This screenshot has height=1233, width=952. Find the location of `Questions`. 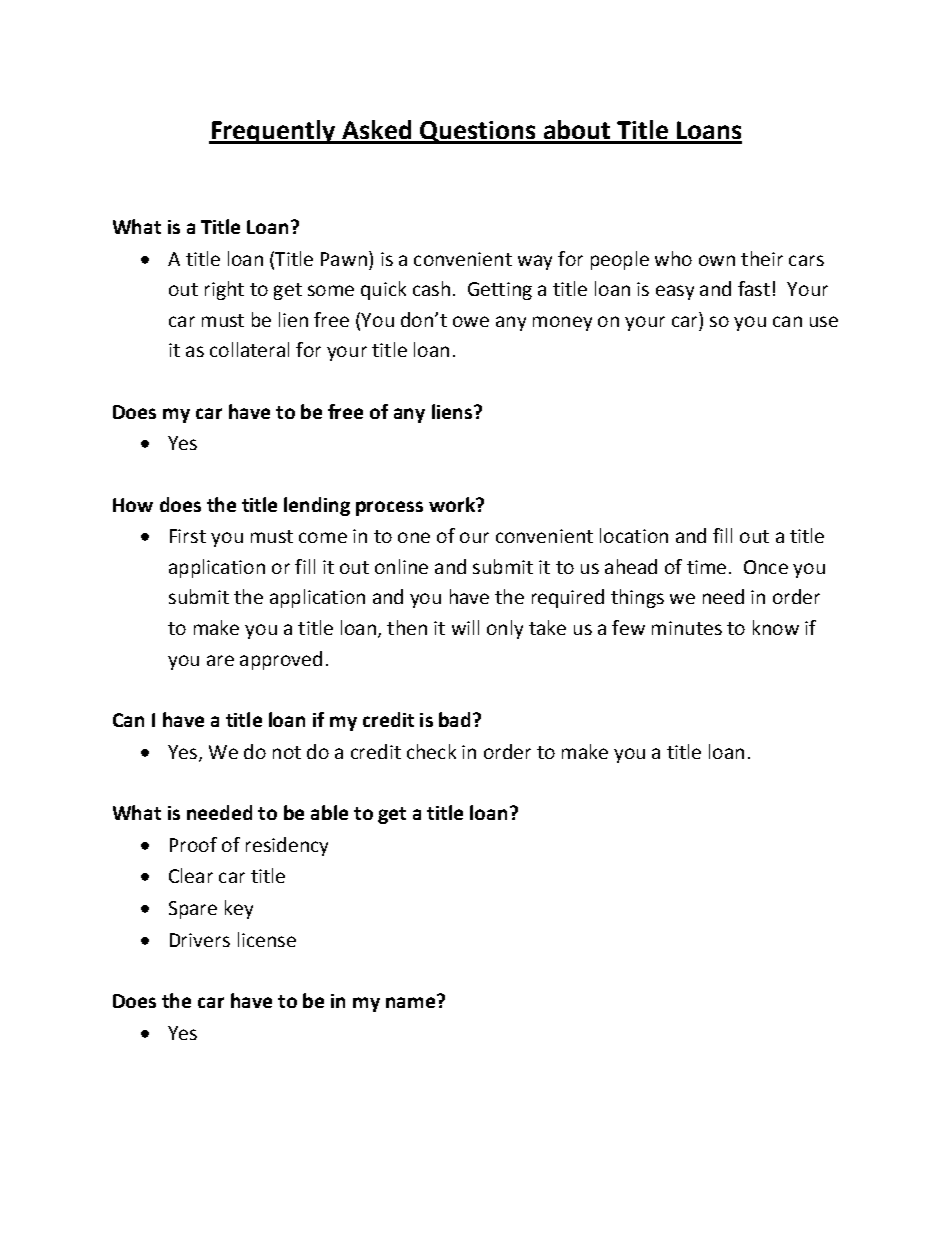

Questions is located at coordinates (478, 132).
